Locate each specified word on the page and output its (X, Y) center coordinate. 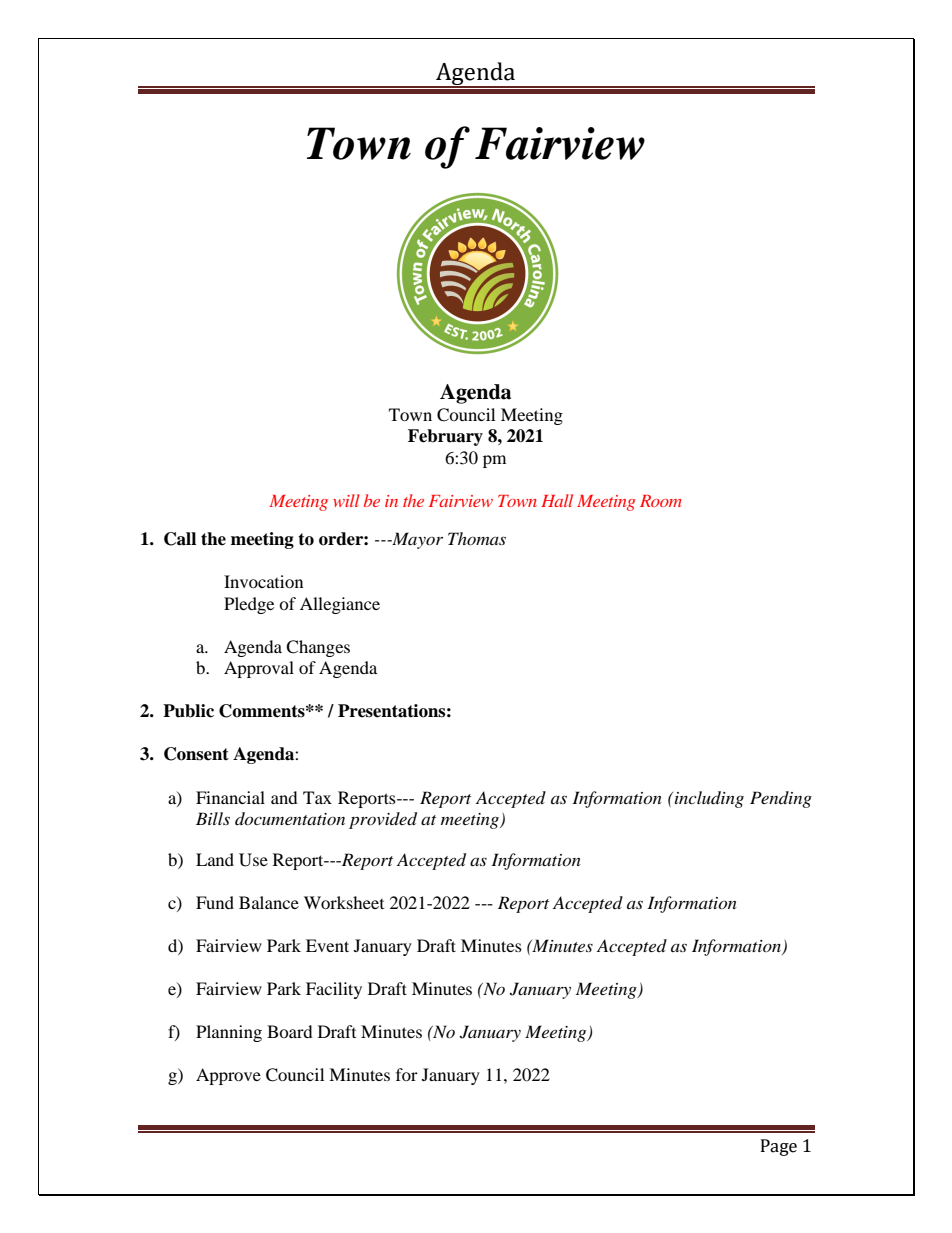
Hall (557, 500)
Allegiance (340, 605)
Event (327, 945)
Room (661, 501)
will (346, 500)
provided (383, 820)
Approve (228, 1076)
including (708, 799)
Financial (230, 797)
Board (290, 1031)
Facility (334, 990)
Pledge (249, 605)
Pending (781, 799)
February (445, 437)
